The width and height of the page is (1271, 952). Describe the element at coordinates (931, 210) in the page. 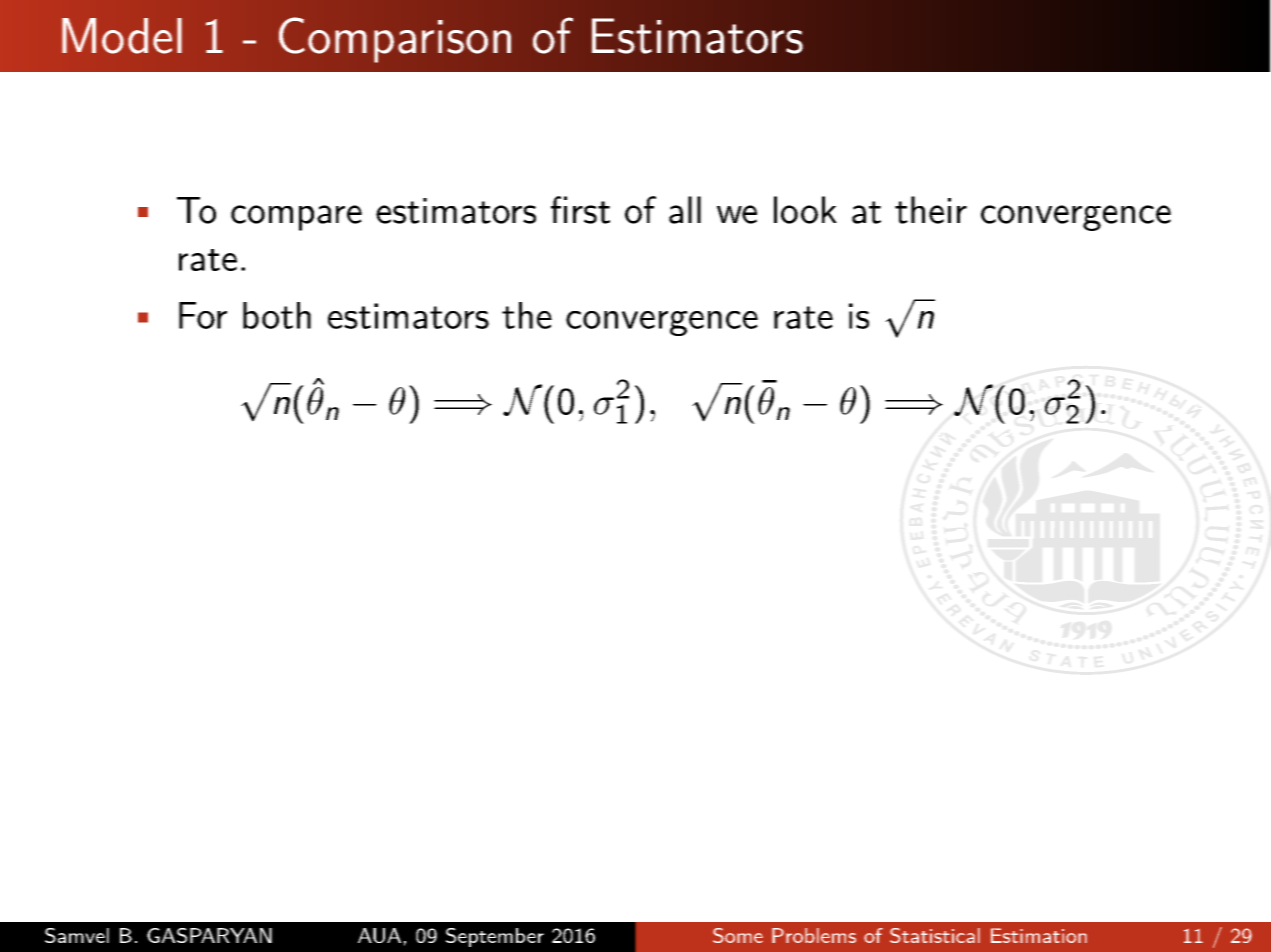

I see `their` at that location.
